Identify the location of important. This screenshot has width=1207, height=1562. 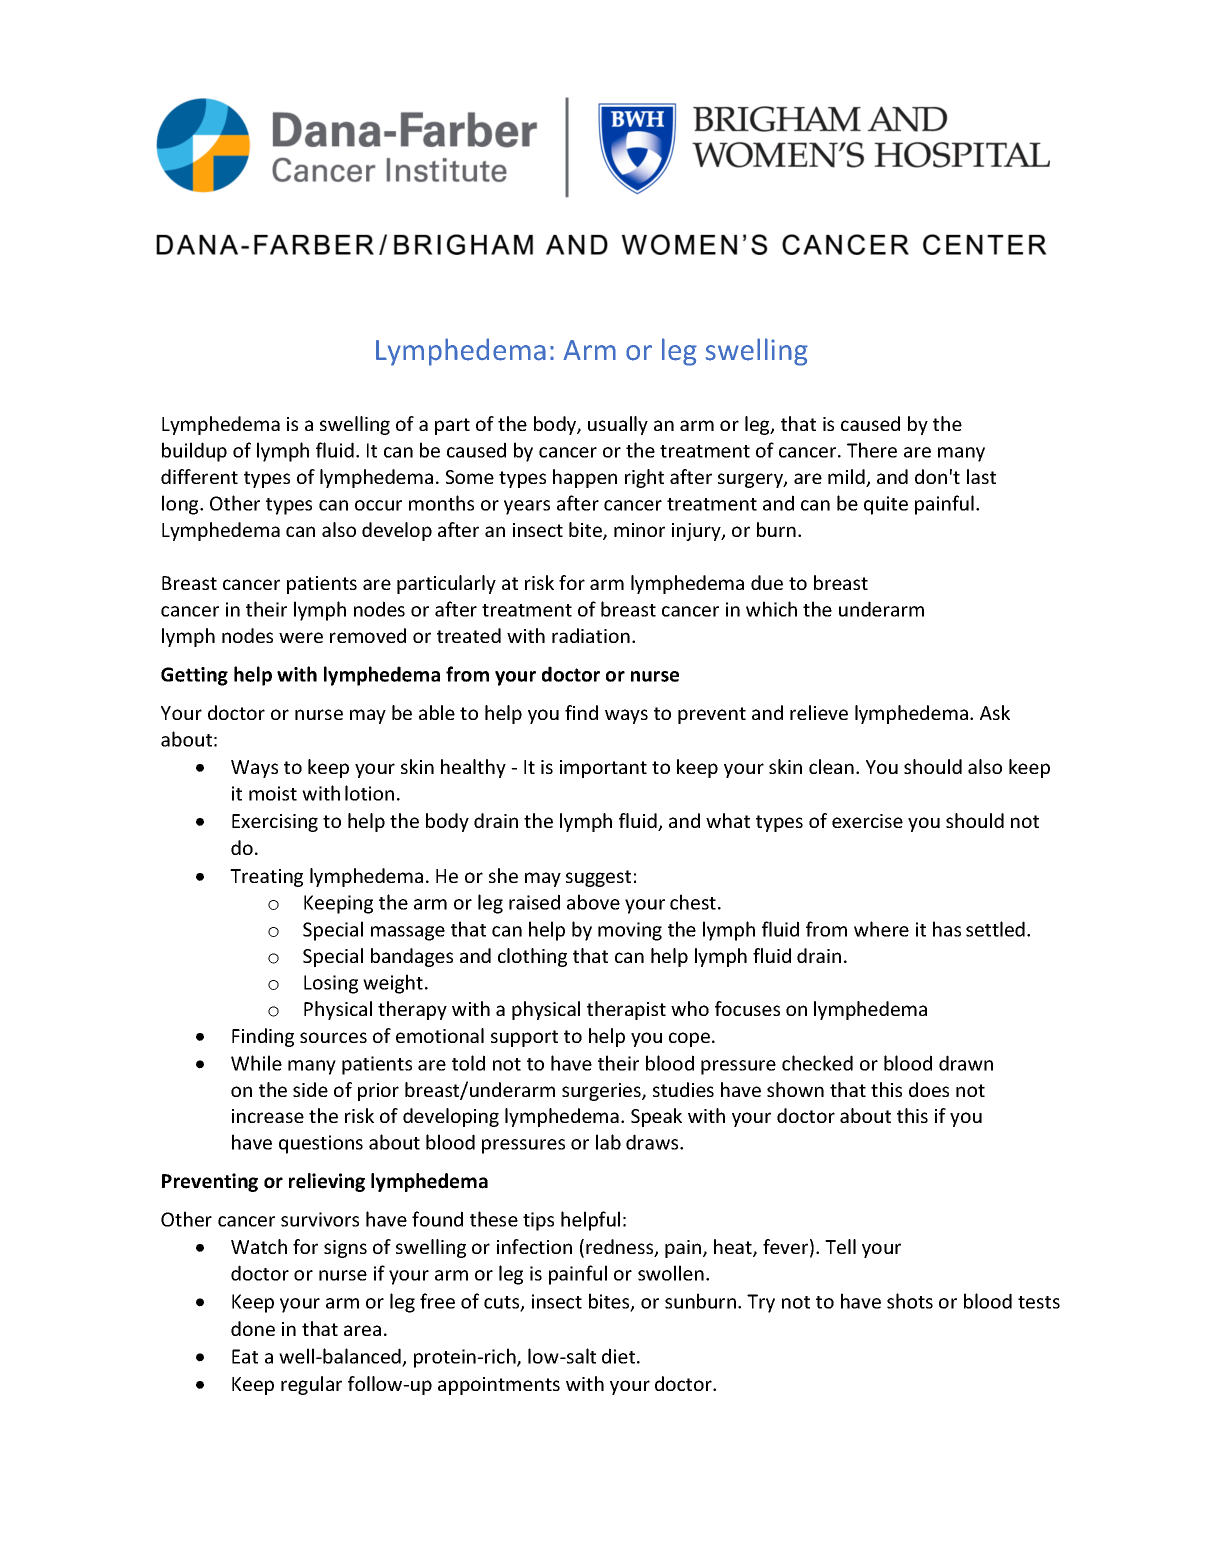
(603, 769).
